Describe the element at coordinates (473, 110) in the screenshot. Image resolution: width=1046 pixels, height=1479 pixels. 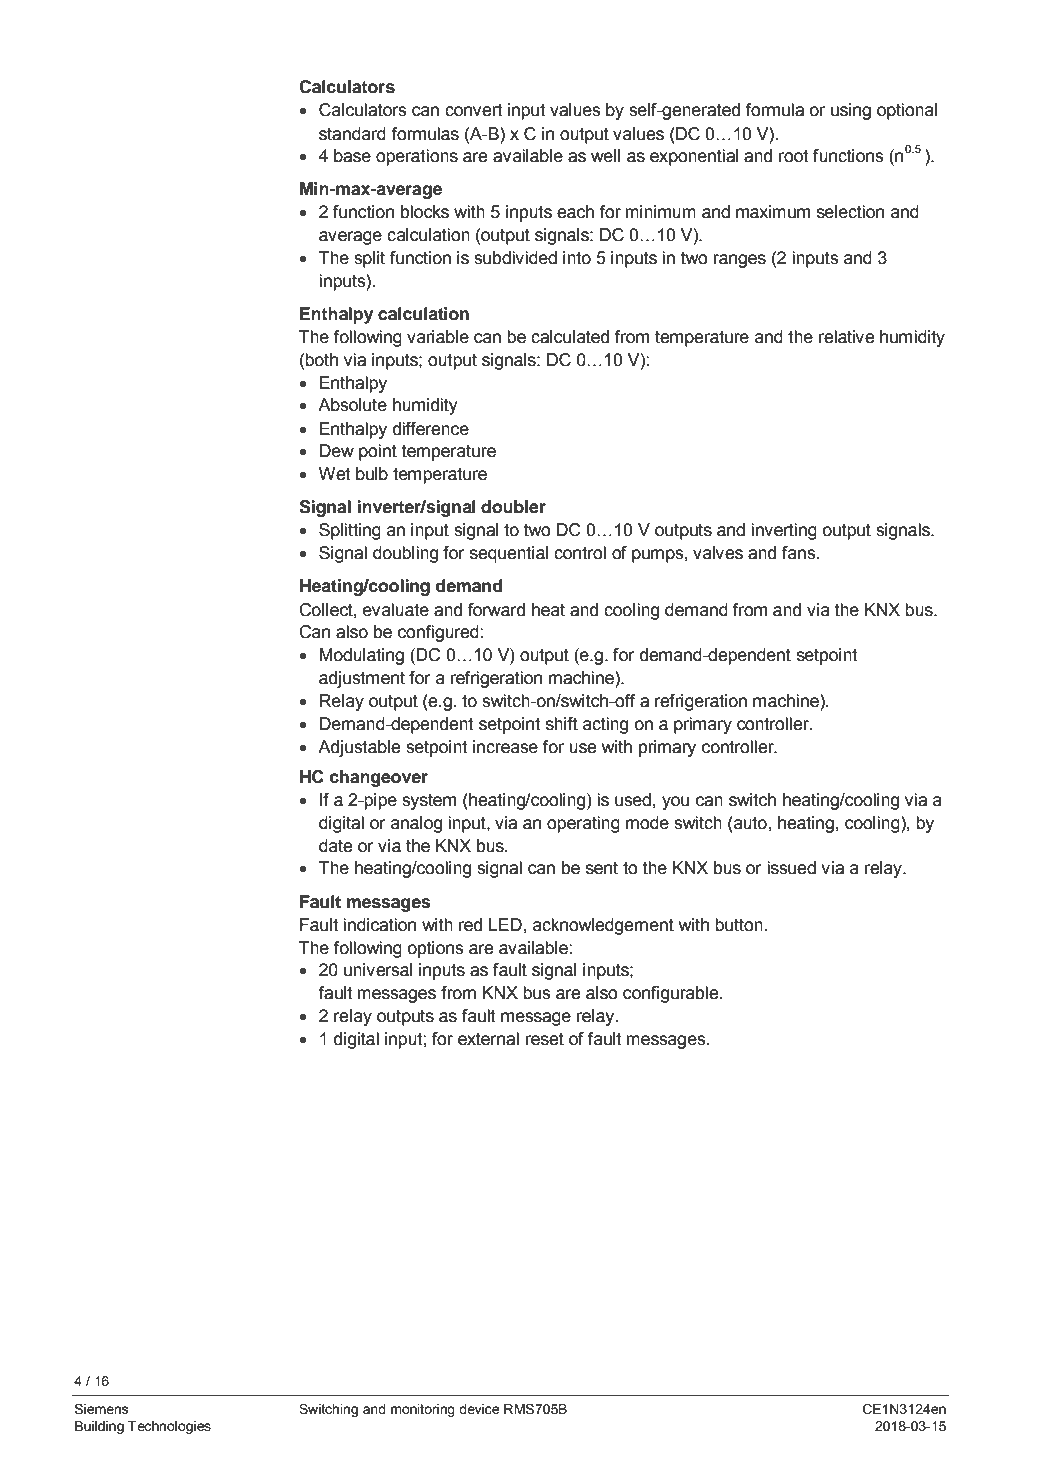
I see `convert` at that location.
